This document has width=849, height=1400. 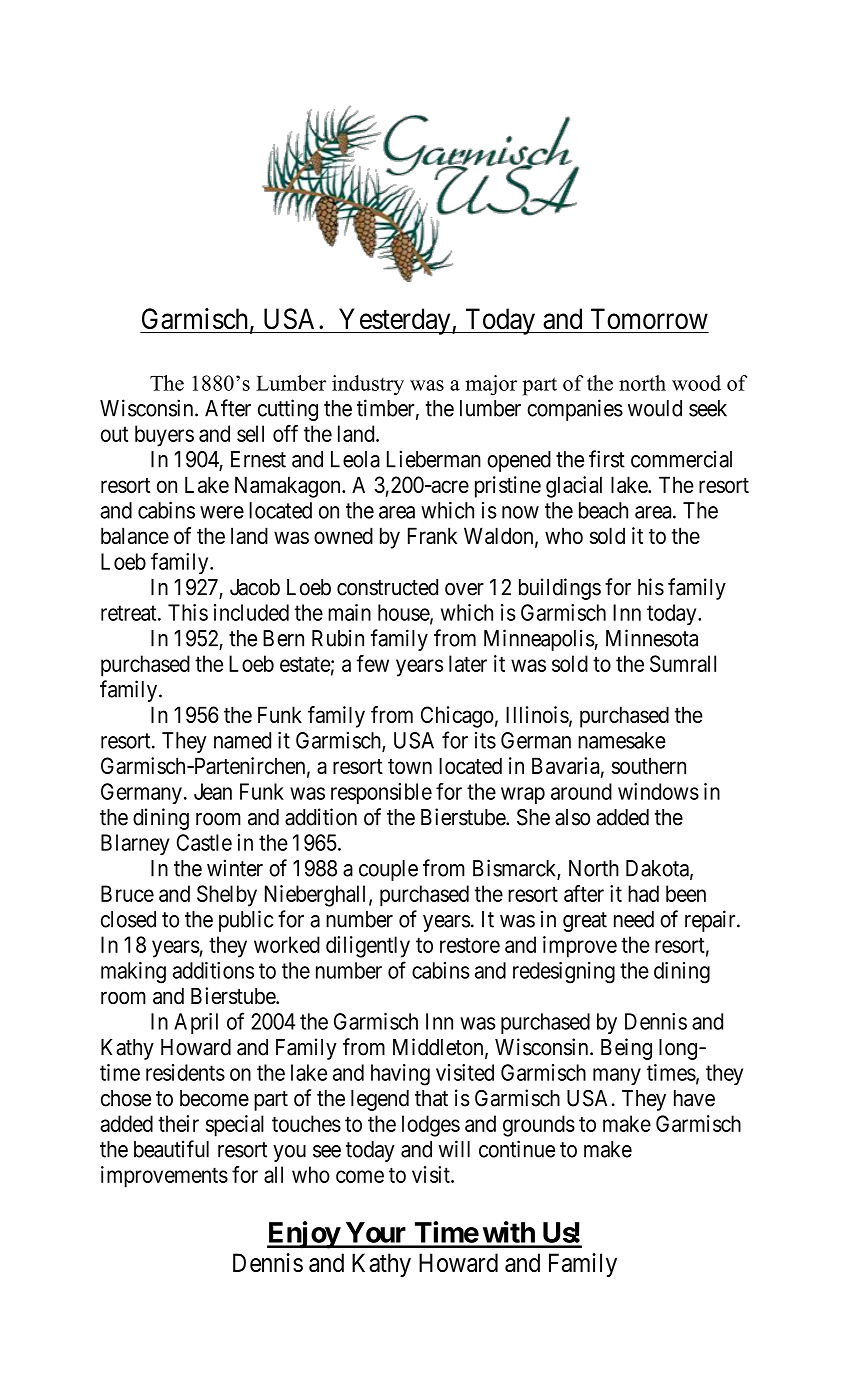 What do you see at coordinates (178, 1123) in the document?
I see `their` at bounding box center [178, 1123].
